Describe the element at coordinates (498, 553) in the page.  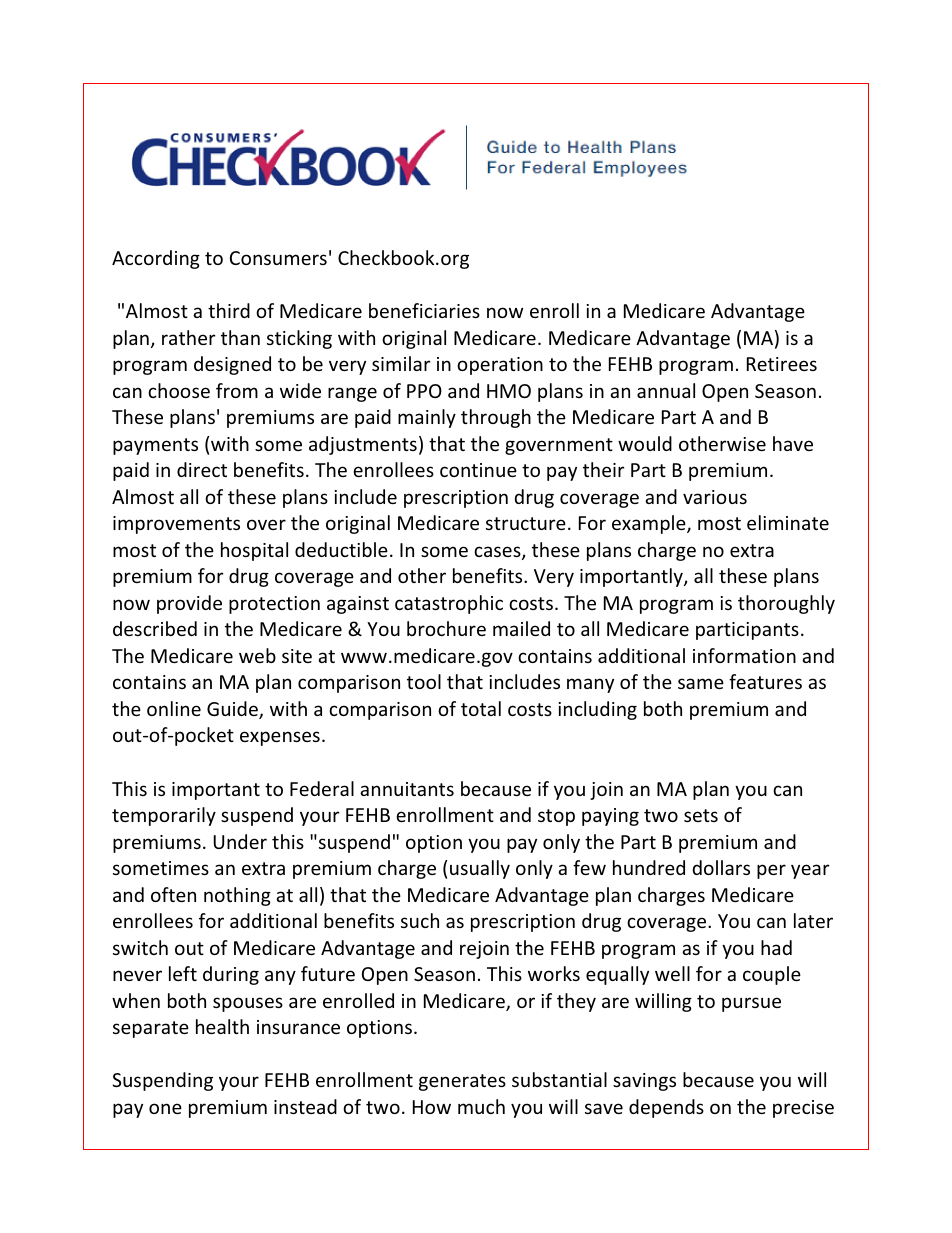
I see `cases` at that location.
